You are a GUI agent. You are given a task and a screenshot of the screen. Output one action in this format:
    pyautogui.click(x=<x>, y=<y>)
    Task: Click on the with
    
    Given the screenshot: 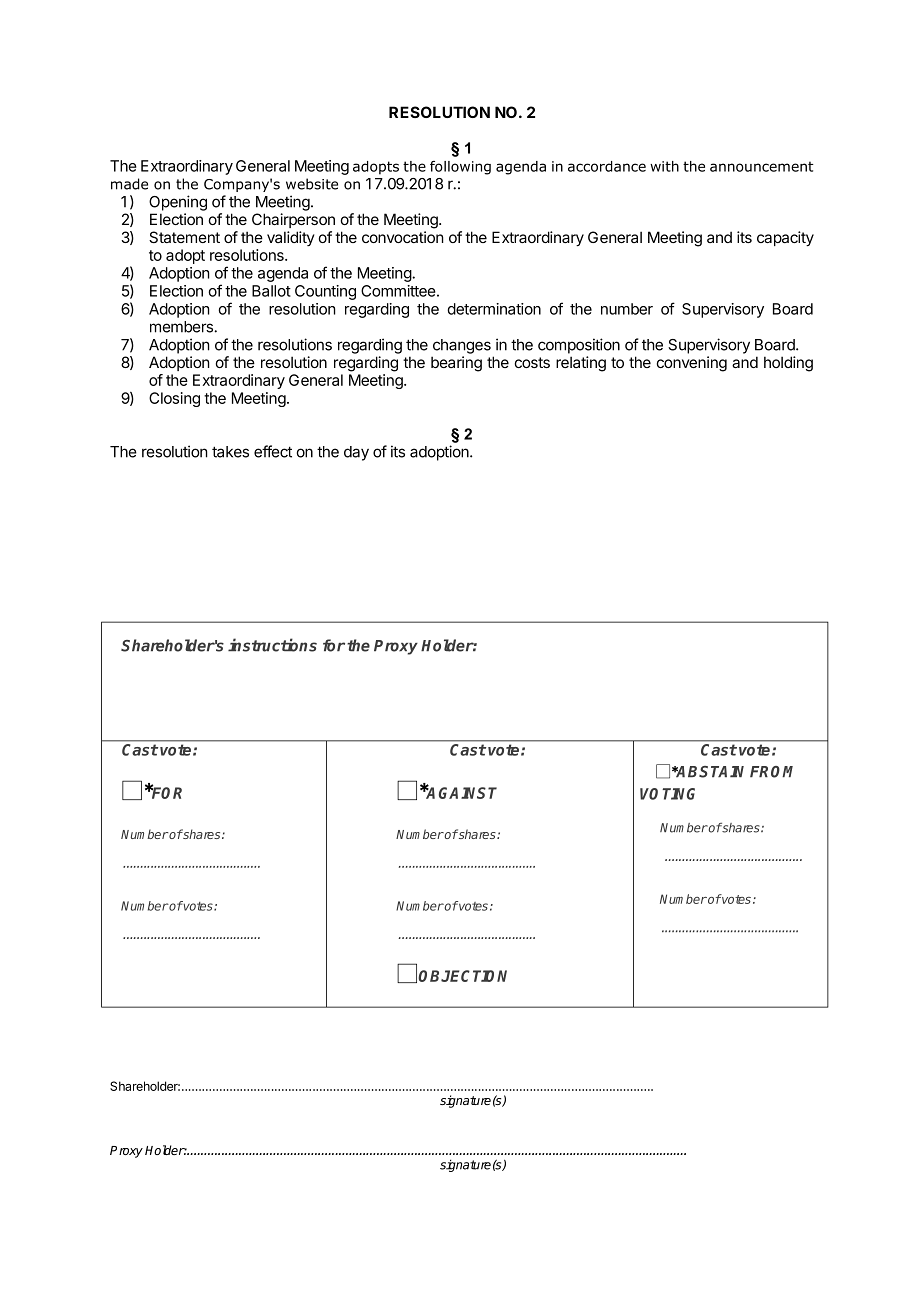 What is the action you would take?
    pyautogui.click(x=664, y=166)
